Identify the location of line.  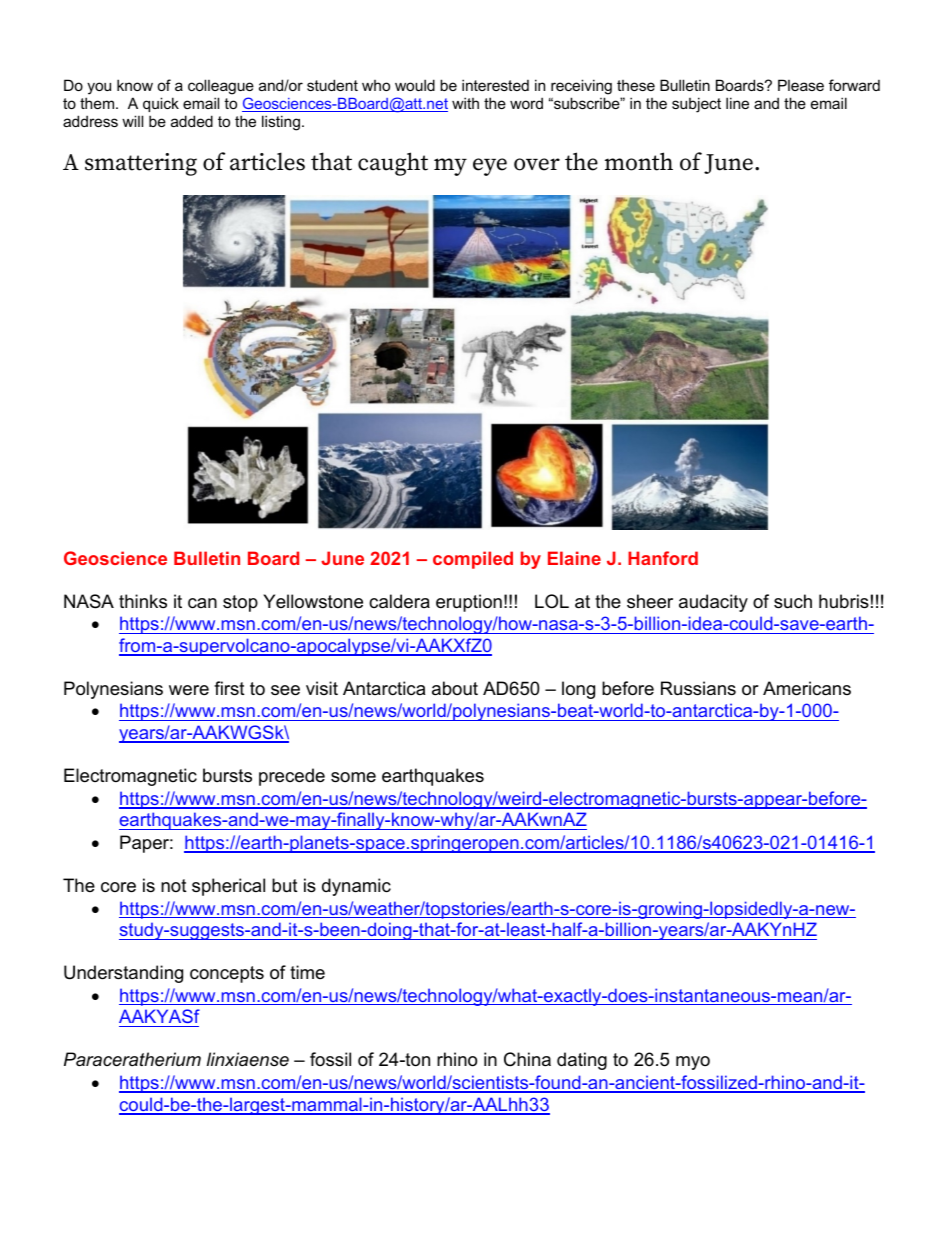
(737, 103).
